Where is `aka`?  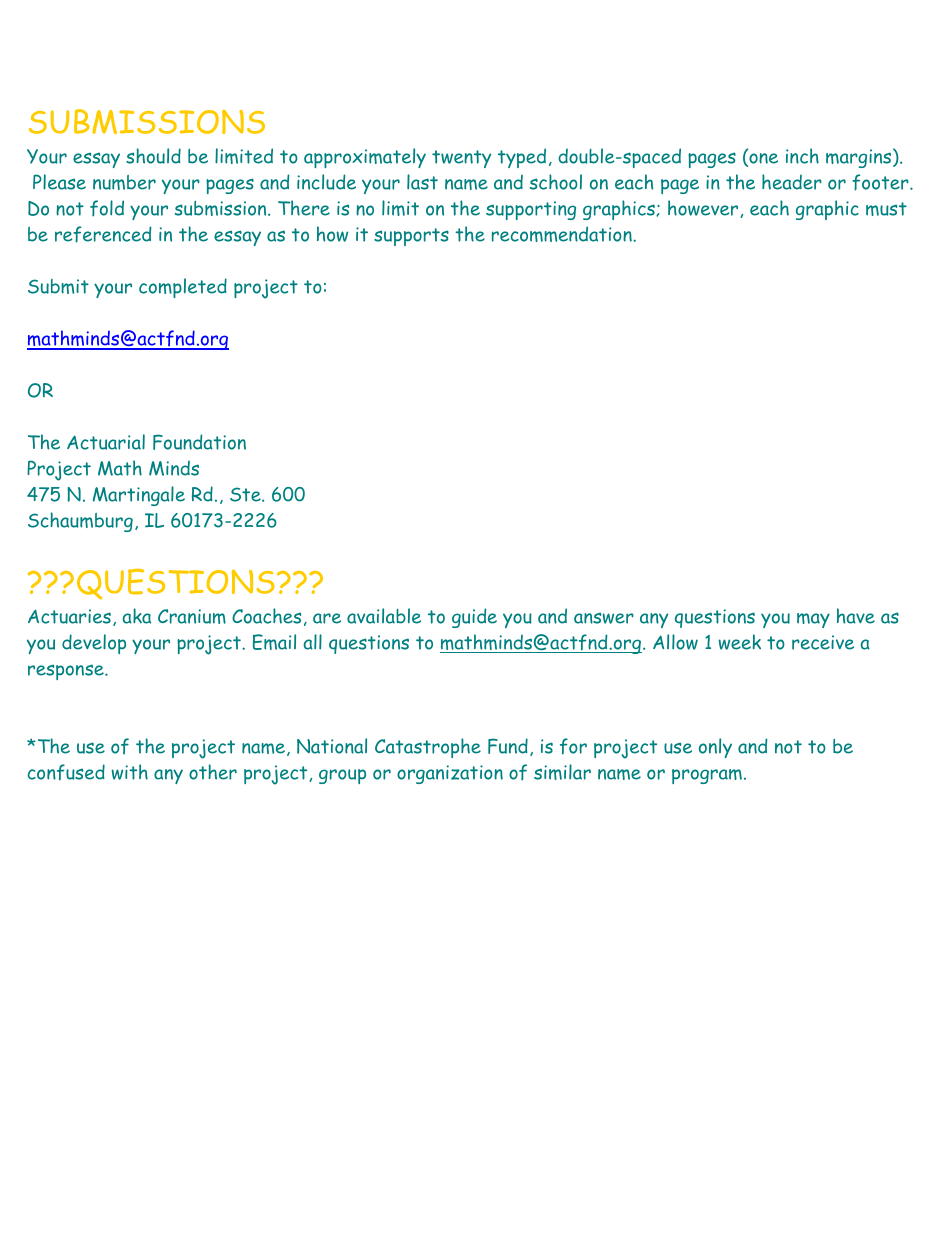 aka is located at coordinates (137, 616).
